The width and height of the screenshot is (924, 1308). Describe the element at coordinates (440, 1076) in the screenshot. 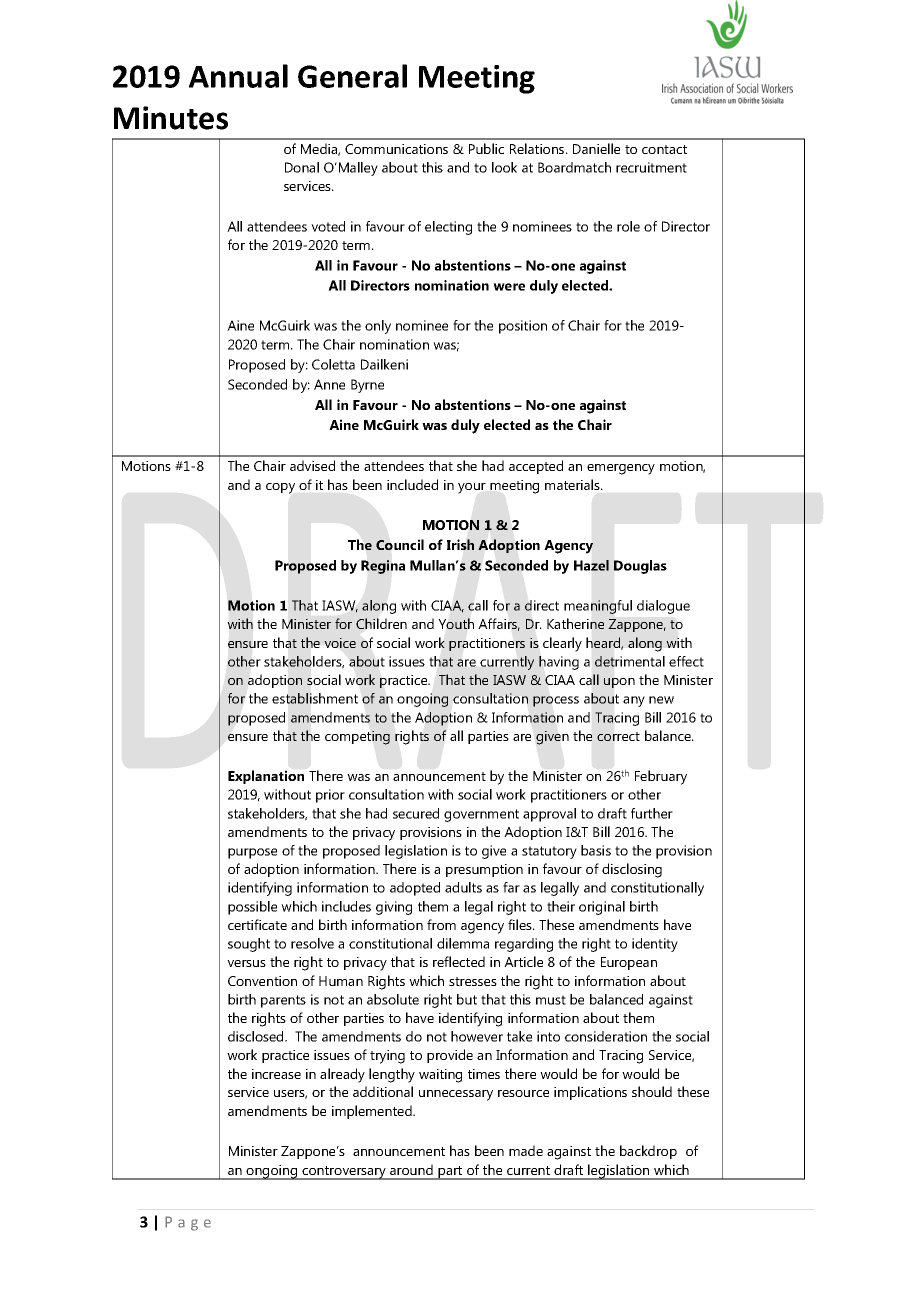

I see `waiting` at that location.
